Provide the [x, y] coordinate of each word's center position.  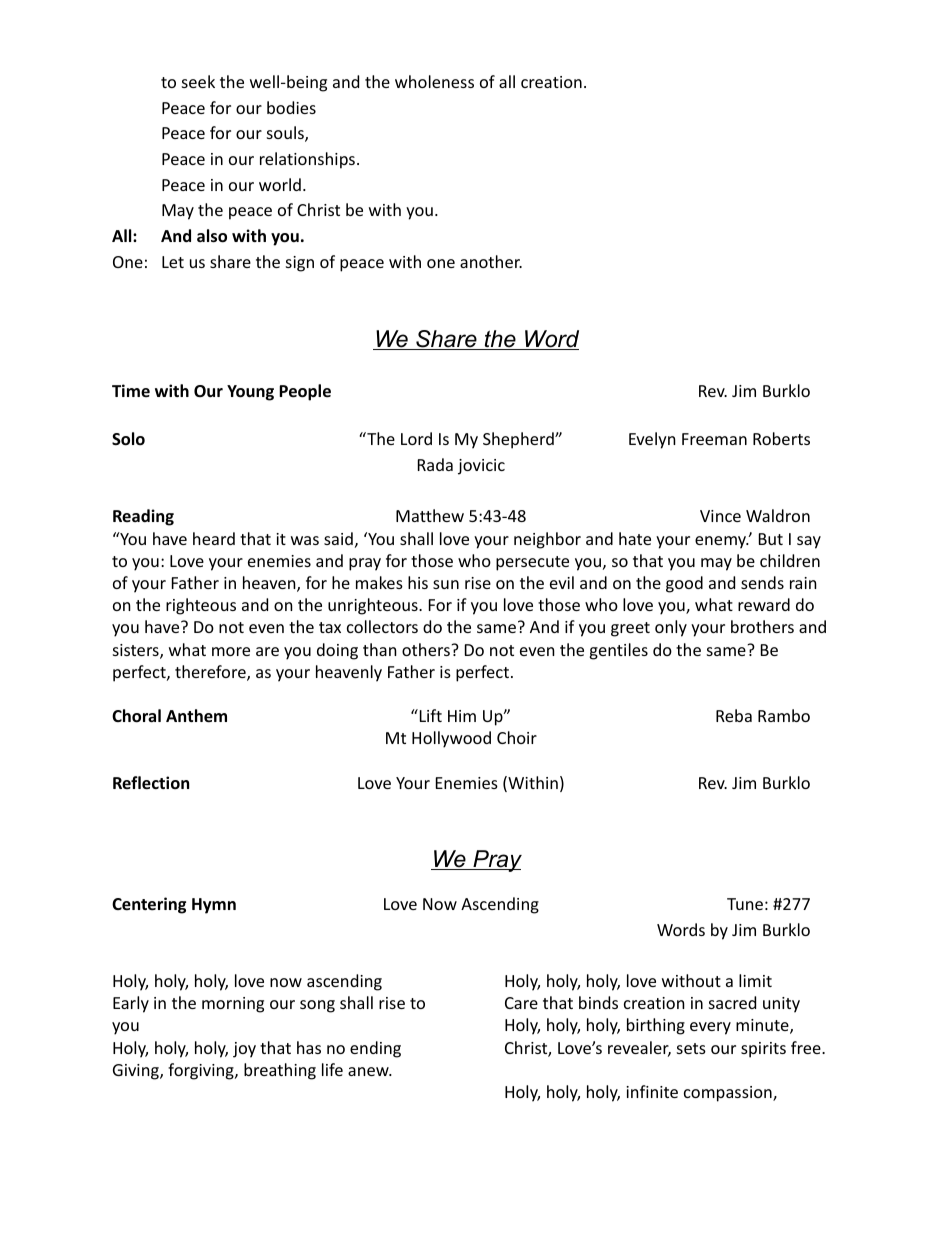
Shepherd [519, 440]
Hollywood [451, 739]
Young [250, 393]
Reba [734, 715]
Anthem [196, 716]
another [491, 261]
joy [244, 1050]
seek [198, 81]
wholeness [434, 81]
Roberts [781, 438]
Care [521, 1003]
